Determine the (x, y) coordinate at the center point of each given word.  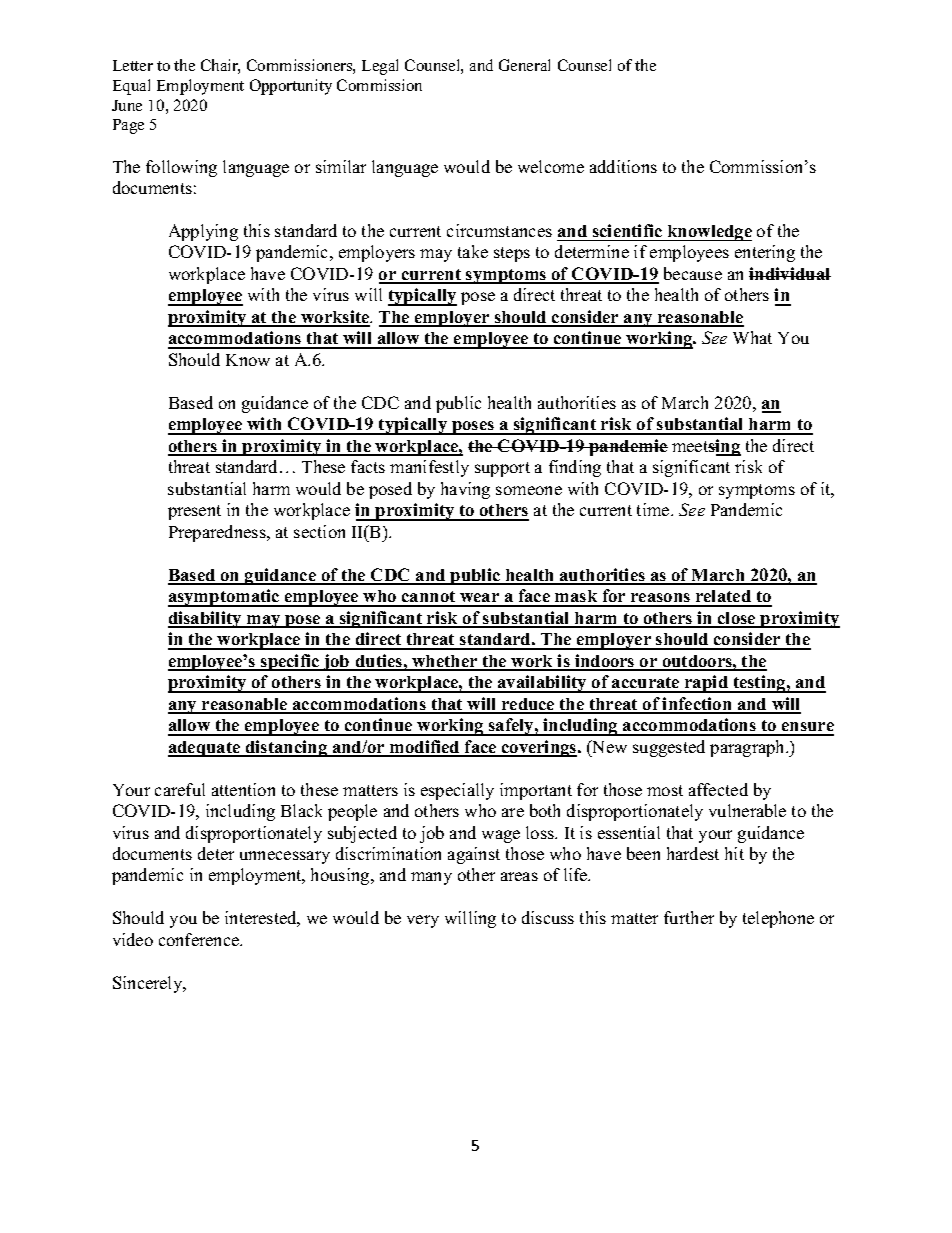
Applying (203, 232)
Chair (220, 66)
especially (457, 791)
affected (718, 789)
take (473, 251)
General (524, 65)
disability (206, 619)
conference (200, 939)
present (194, 512)
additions (623, 166)
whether (445, 662)
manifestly (429, 468)
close (737, 619)
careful (180, 789)
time (654, 509)
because (693, 273)
